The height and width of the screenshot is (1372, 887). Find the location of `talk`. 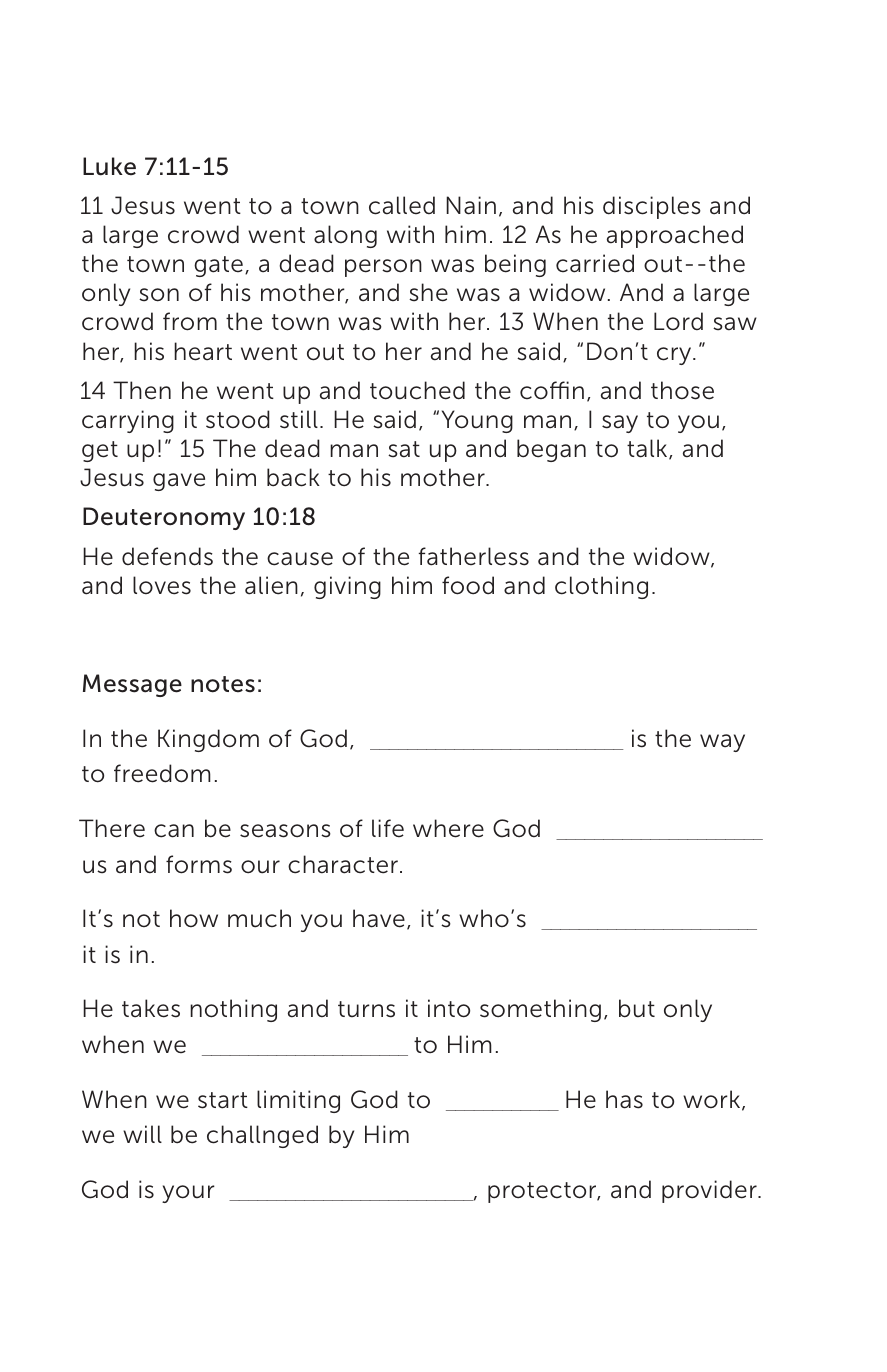

talk is located at coordinates (648, 449).
